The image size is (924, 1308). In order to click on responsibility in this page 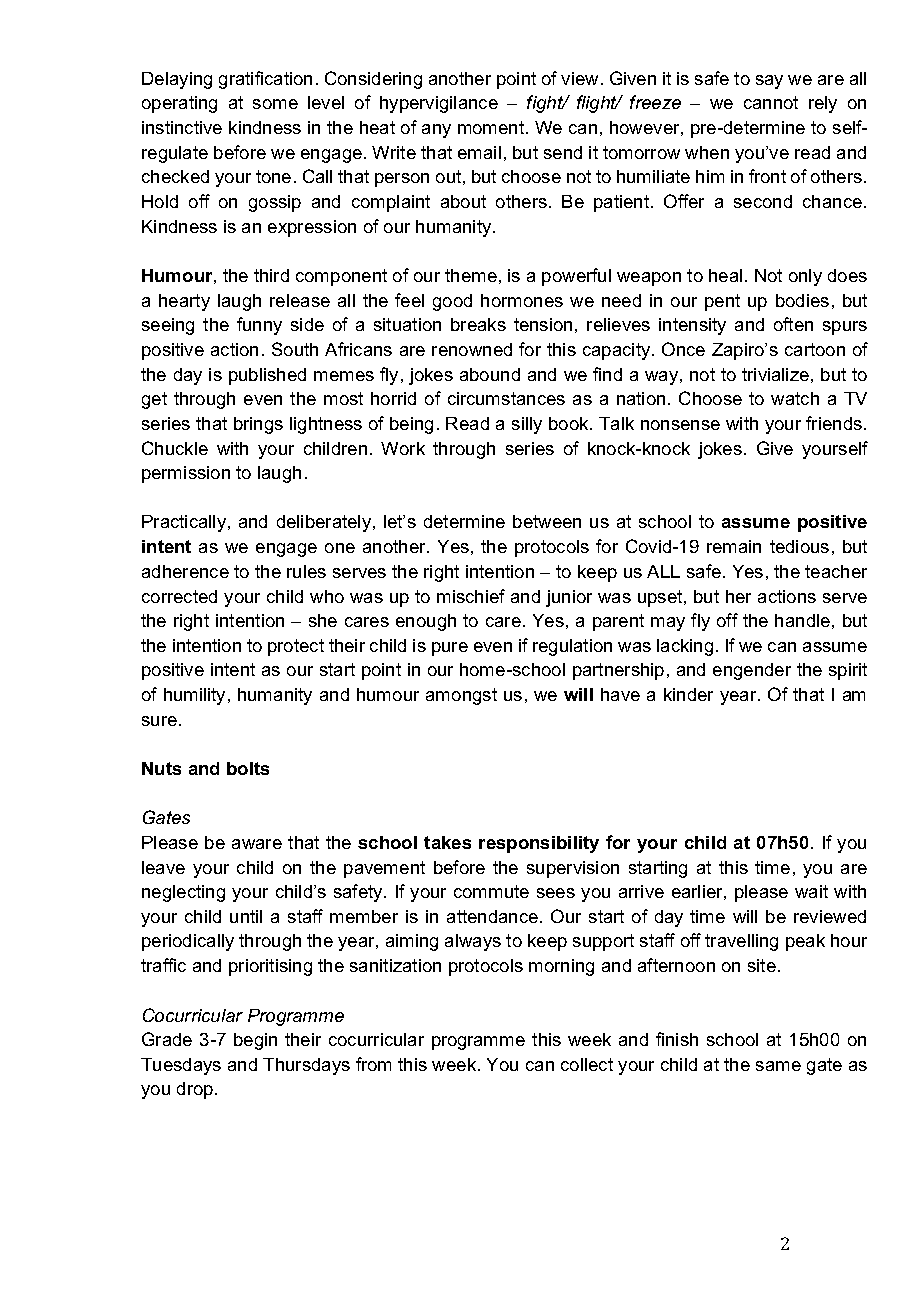, I will do `click(539, 844)`.
